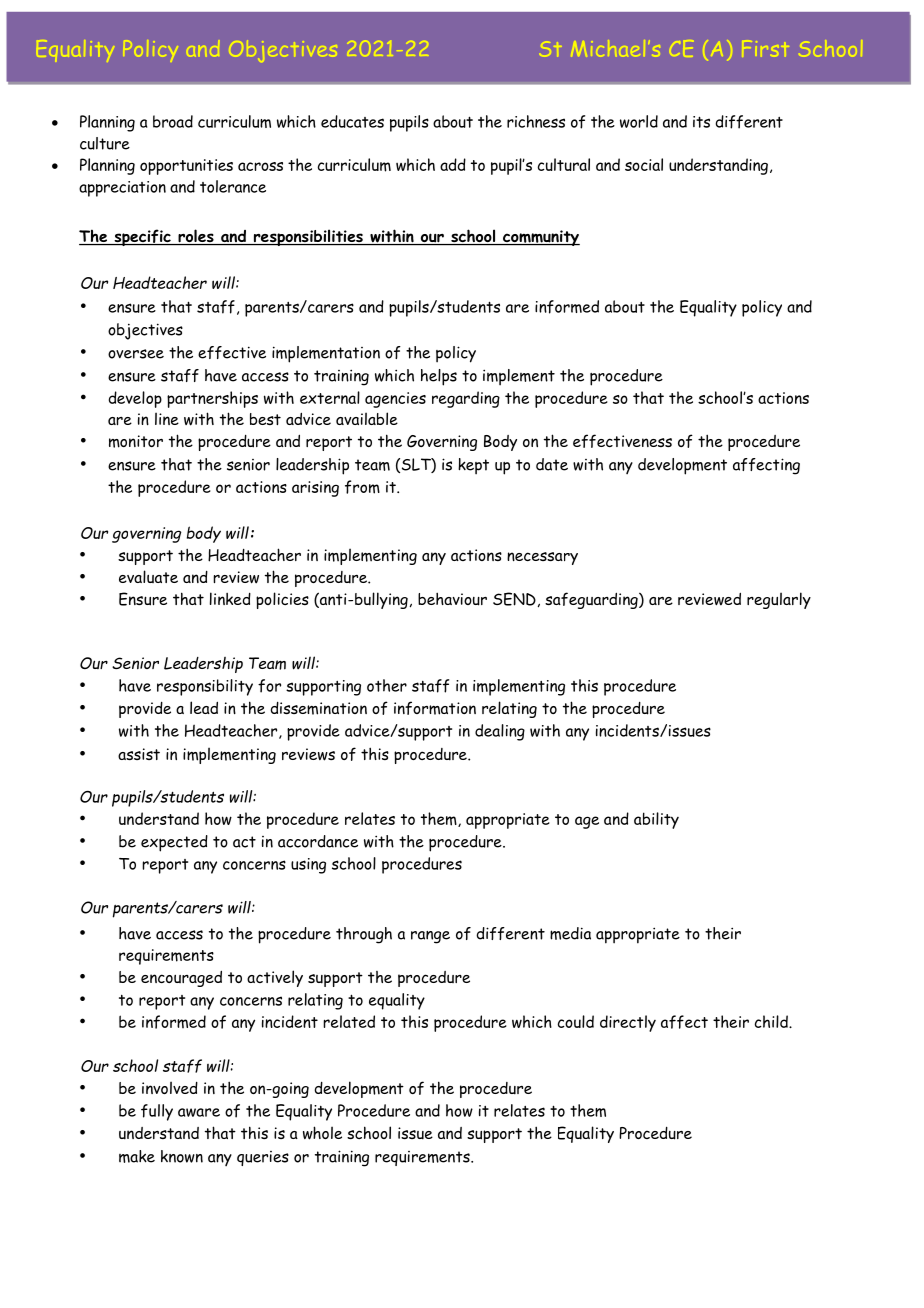 This screenshot has width=924, height=1308. Describe the element at coordinates (186, 167) in the screenshot. I see `opportunities` at that location.
